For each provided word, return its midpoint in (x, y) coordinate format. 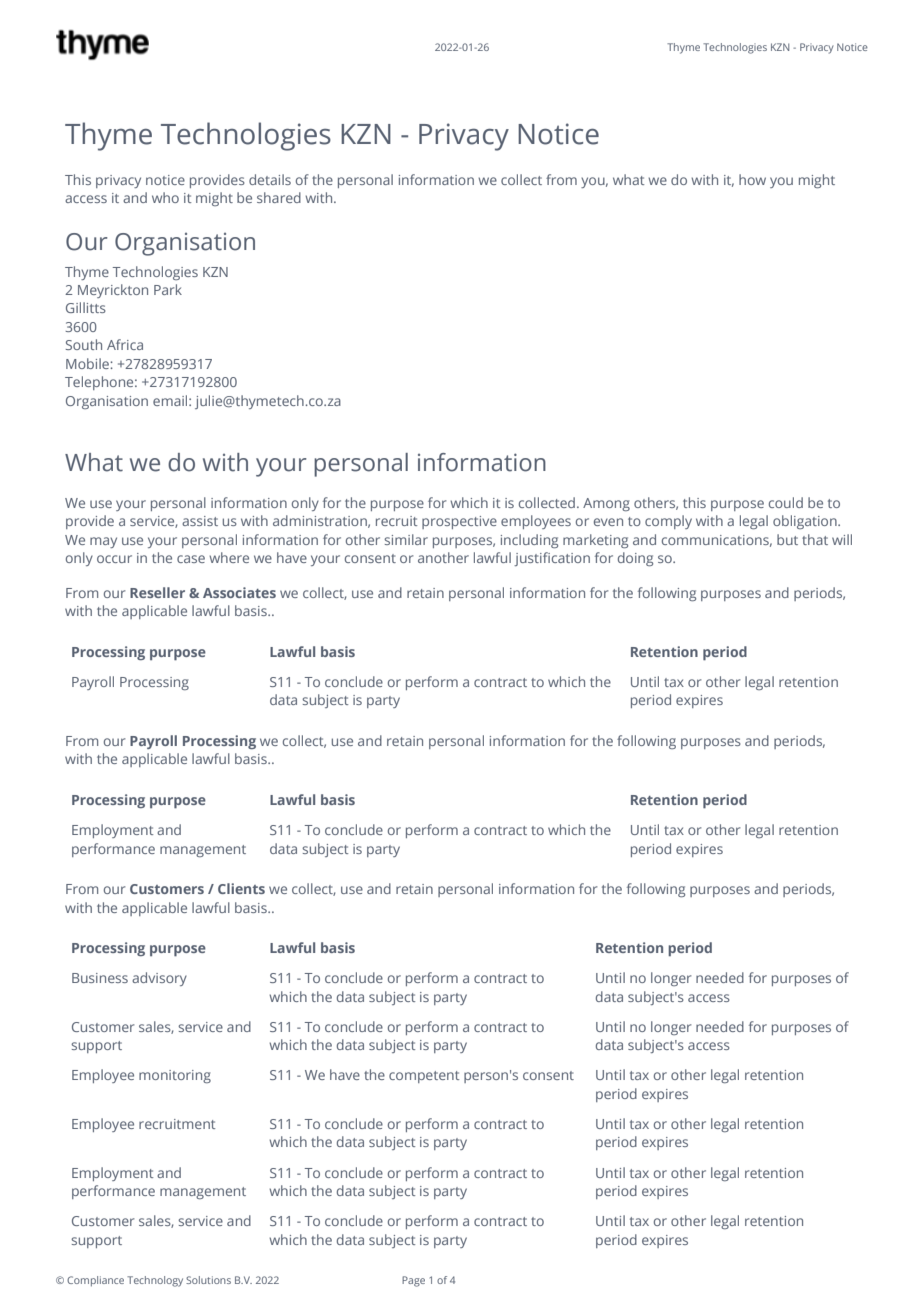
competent (424, 1077)
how (752, 179)
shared (279, 197)
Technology (155, 1281)
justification (552, 559)
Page (413, 1281)
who (165, 197)
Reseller (157, 592)
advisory (159, 979)
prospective (459, 522)
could (786, 502)
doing (635, 559)
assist (200, 521)
